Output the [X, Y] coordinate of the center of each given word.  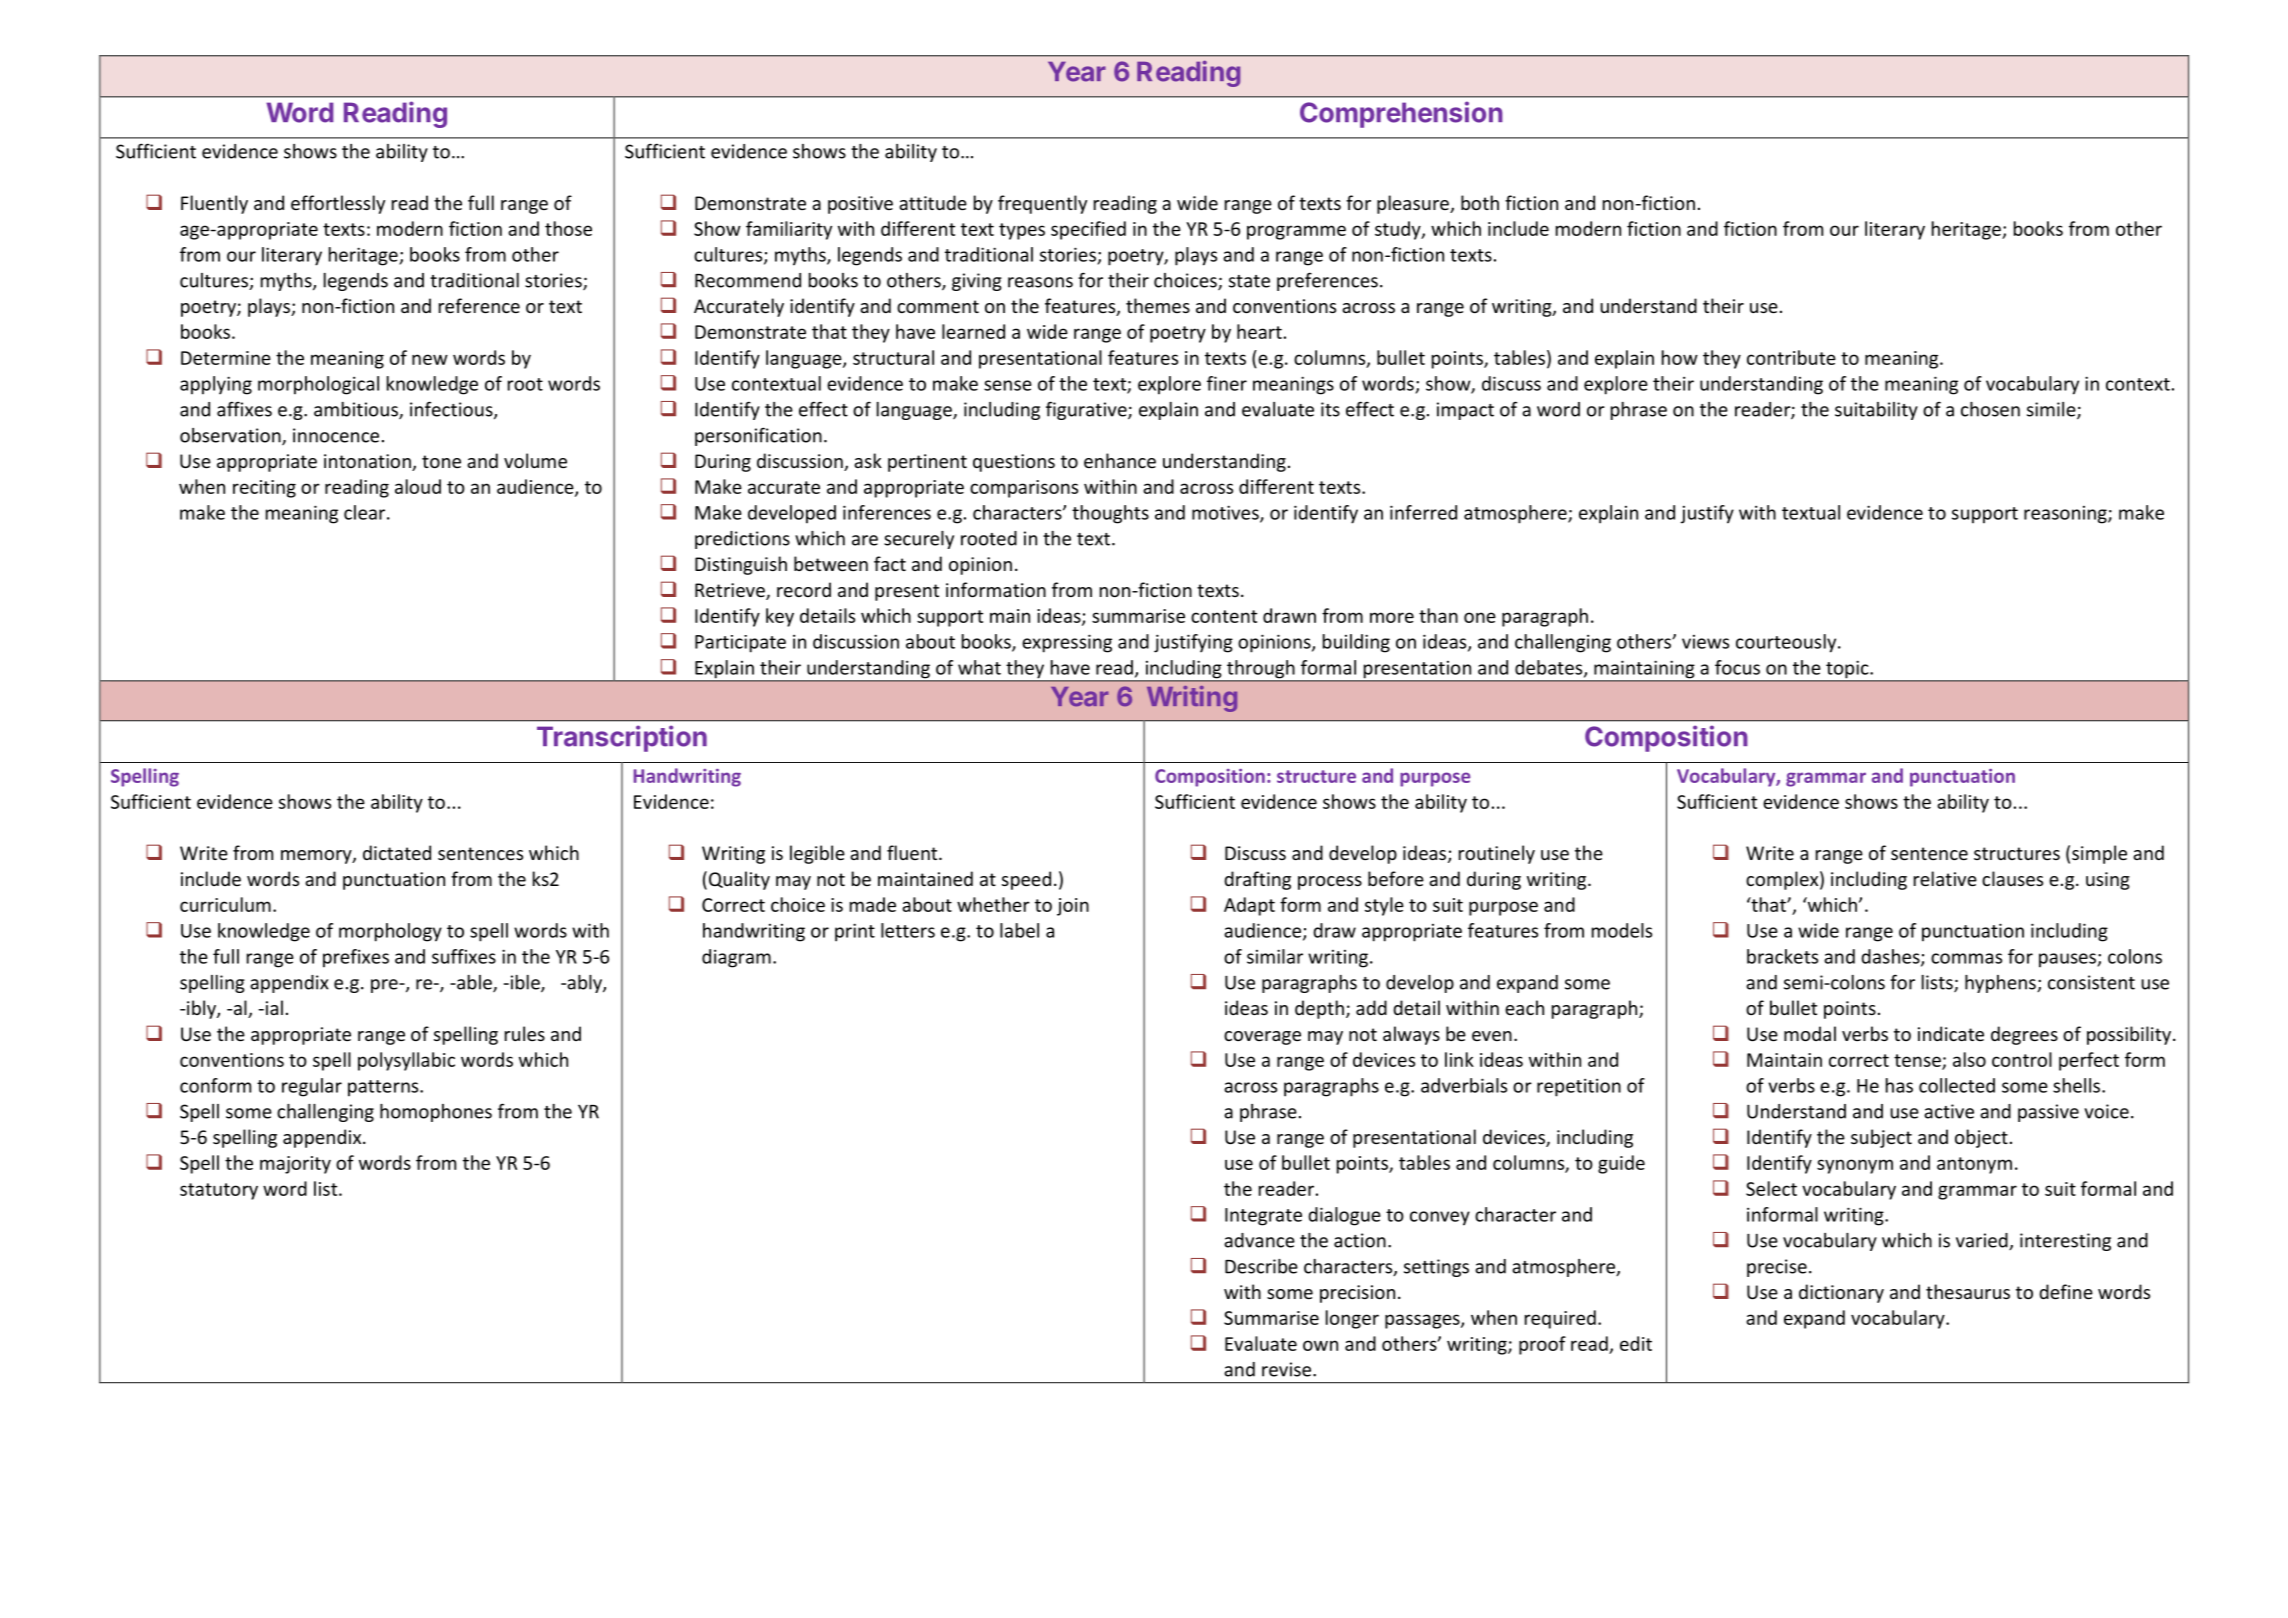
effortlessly [338, 204]
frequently [1042, 204]
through [1261, 670]
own [1320, 1345]
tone [441, 461]
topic [1847, 671]
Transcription [622, 738]
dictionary [1841, 1293]
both [1480, 202]
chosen [1990, 409]
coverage [1262, 1038]
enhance [1120, 460]
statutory [219, 1191]
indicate [1951, 1033]
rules [525, 1033]
